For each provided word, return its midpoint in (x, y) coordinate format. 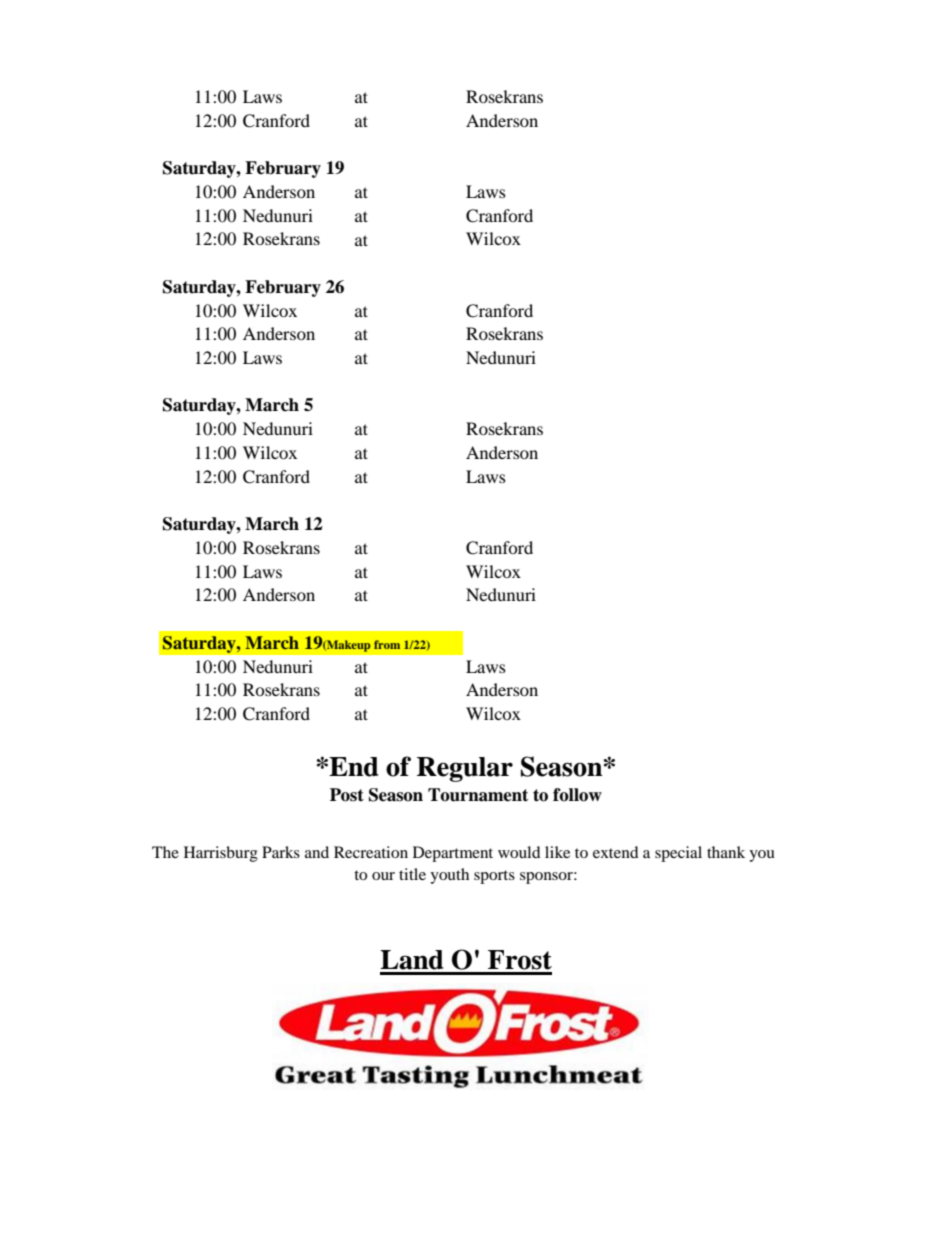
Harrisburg (221, 854)
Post (347, 795)
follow (577, 795)
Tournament (478, 795)
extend (616, 852)
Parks (281, 852)
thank (726, 852)
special (678, 854)
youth (449, 876)
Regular (465, 769)
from (387, 644)
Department (453, 854)
